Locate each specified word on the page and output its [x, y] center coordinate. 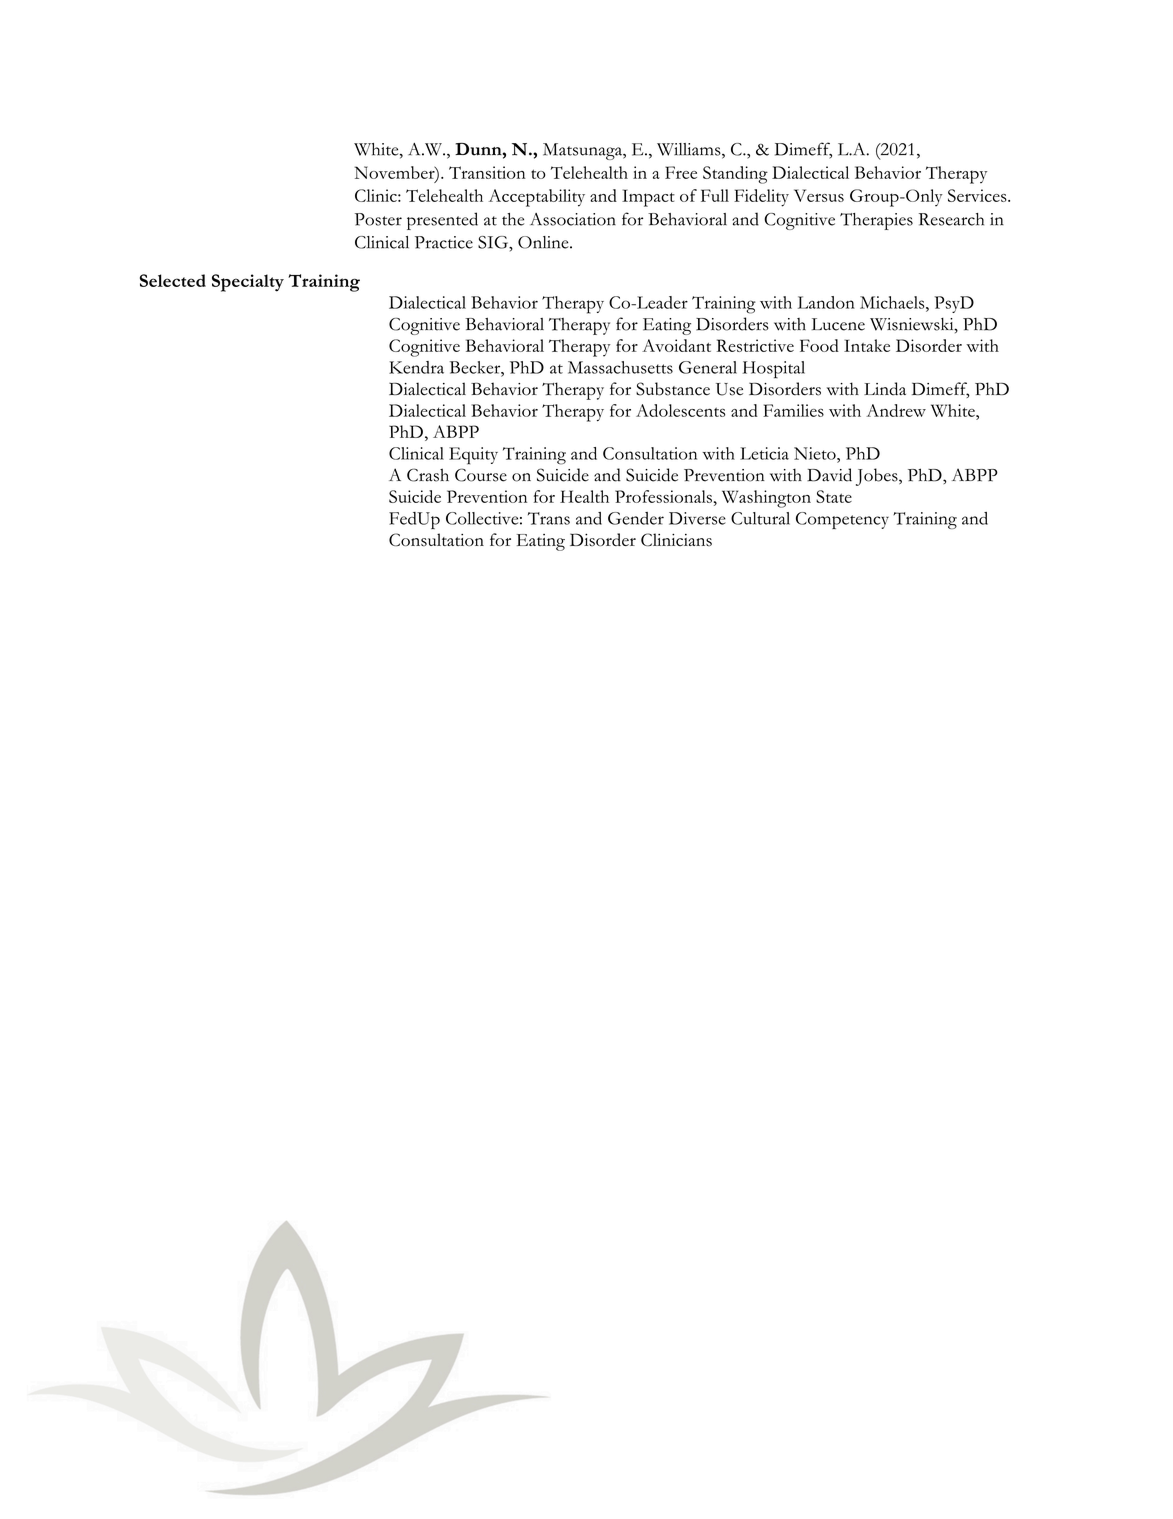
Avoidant [676, 345]
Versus [819, 195]
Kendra [416, 367]
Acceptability [537, 198]
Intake [867, 345]
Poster [378, 219]
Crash [428, 475]
